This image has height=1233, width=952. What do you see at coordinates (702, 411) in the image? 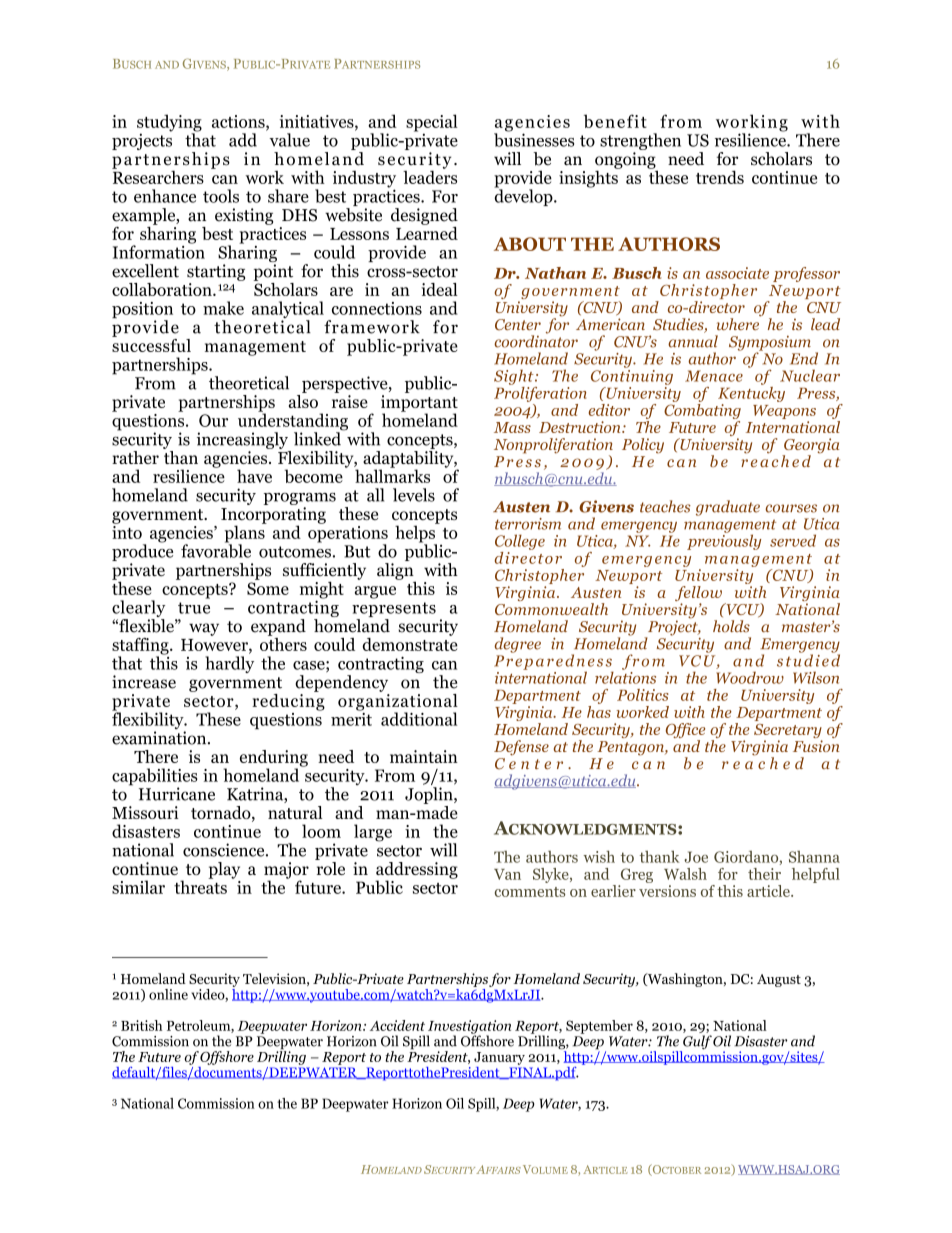
I see `Combating` at bounding box center [702, 411].
